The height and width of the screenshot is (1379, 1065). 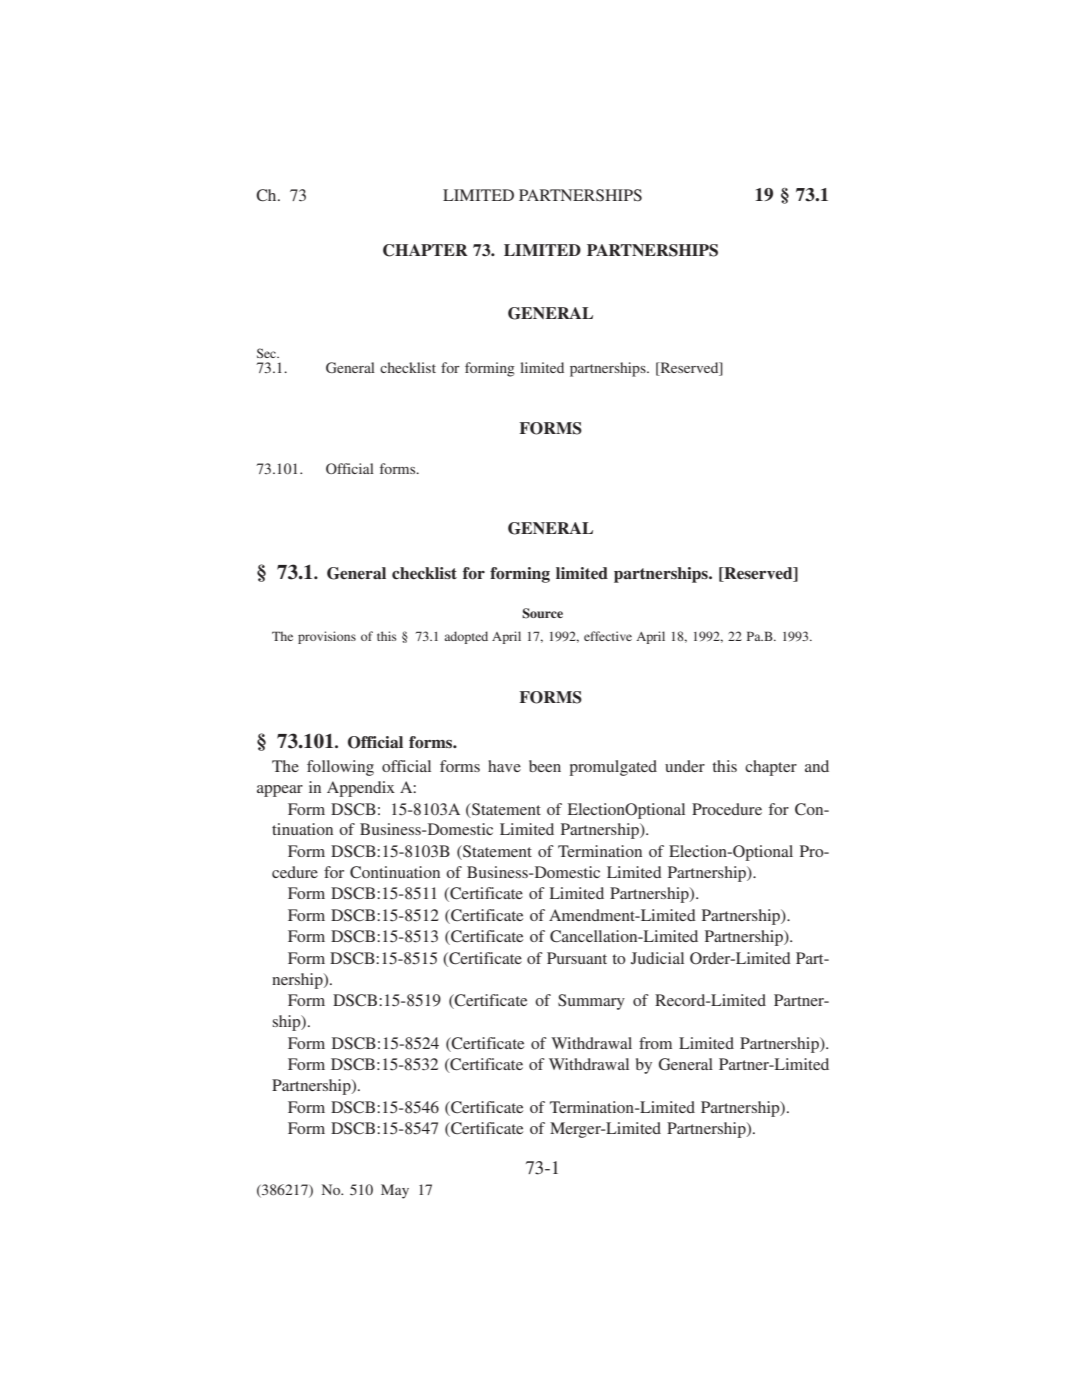 I want to click on from, so click(x=655, y=1043).
